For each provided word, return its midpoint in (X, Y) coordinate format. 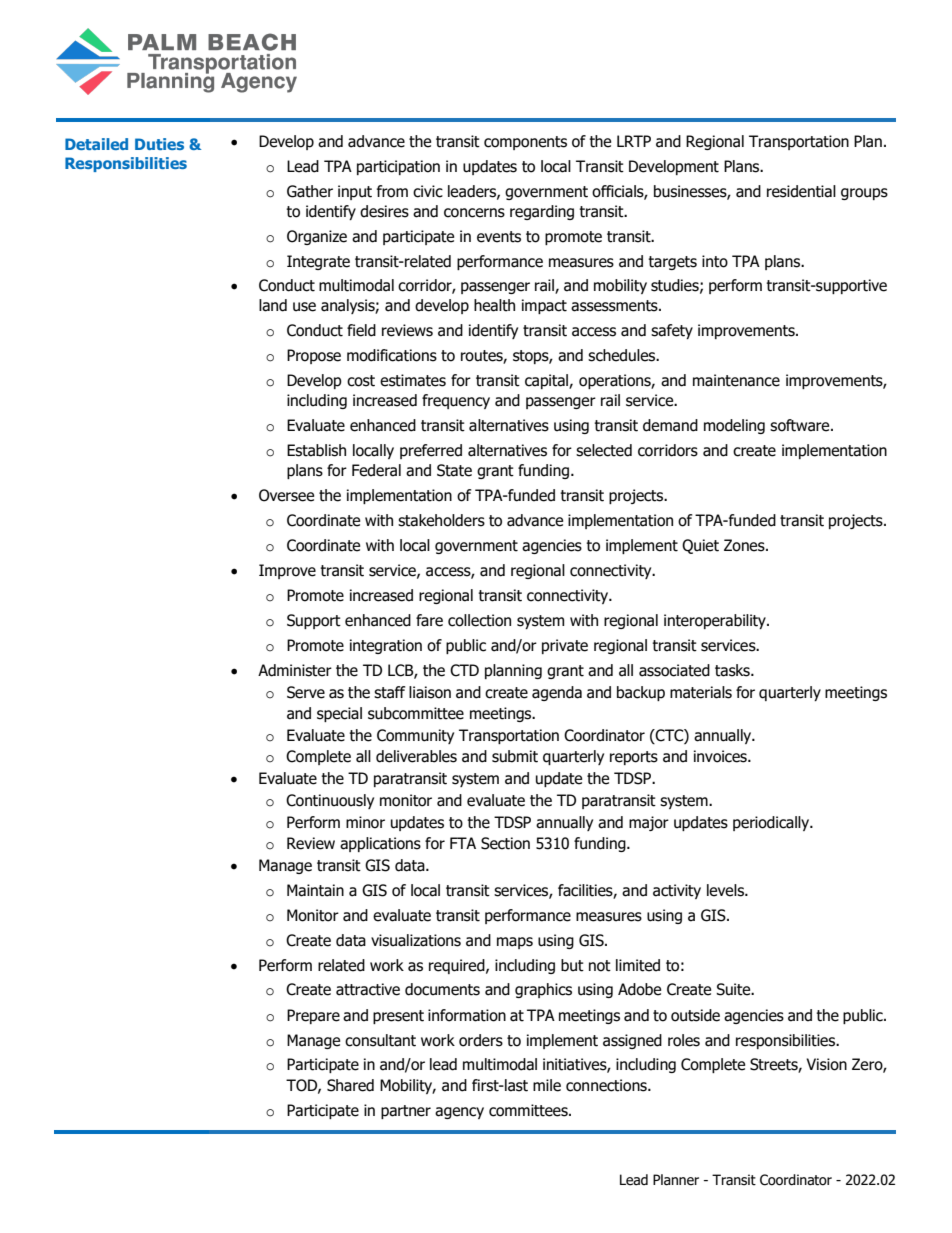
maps (515, 943)
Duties (159, 144)
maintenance (736, 380)
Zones (745, 545)
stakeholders (441, 520)
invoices (721, 756)
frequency (456, 401)
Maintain (315, 890)
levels (726, 890)
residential (801, 191)
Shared (350, 1085)
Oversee (286, 495)
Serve (306, 692)
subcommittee (416, 713)
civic (428, 191)
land (273, 305)
